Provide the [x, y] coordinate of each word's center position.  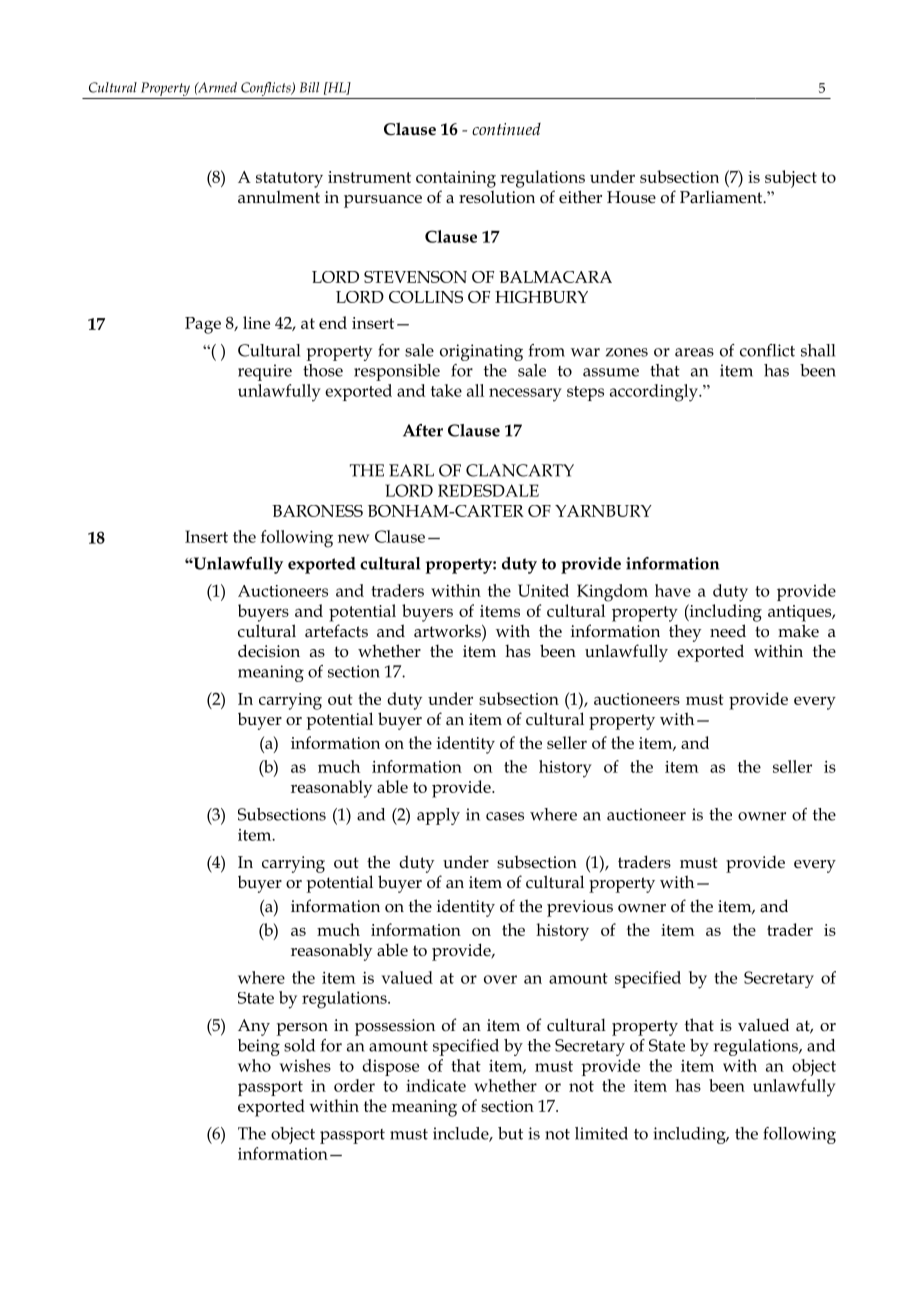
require [265, 372]
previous [580, 908]
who [254, 1065]
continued [506, 129]
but [510, 1133]
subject [791, 179]
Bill [309, 87]
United [543, 590]
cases [505, 816]
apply [438, 816]
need [728, 630]
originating [481, 352]
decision [269, 651]
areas [694, 352]
